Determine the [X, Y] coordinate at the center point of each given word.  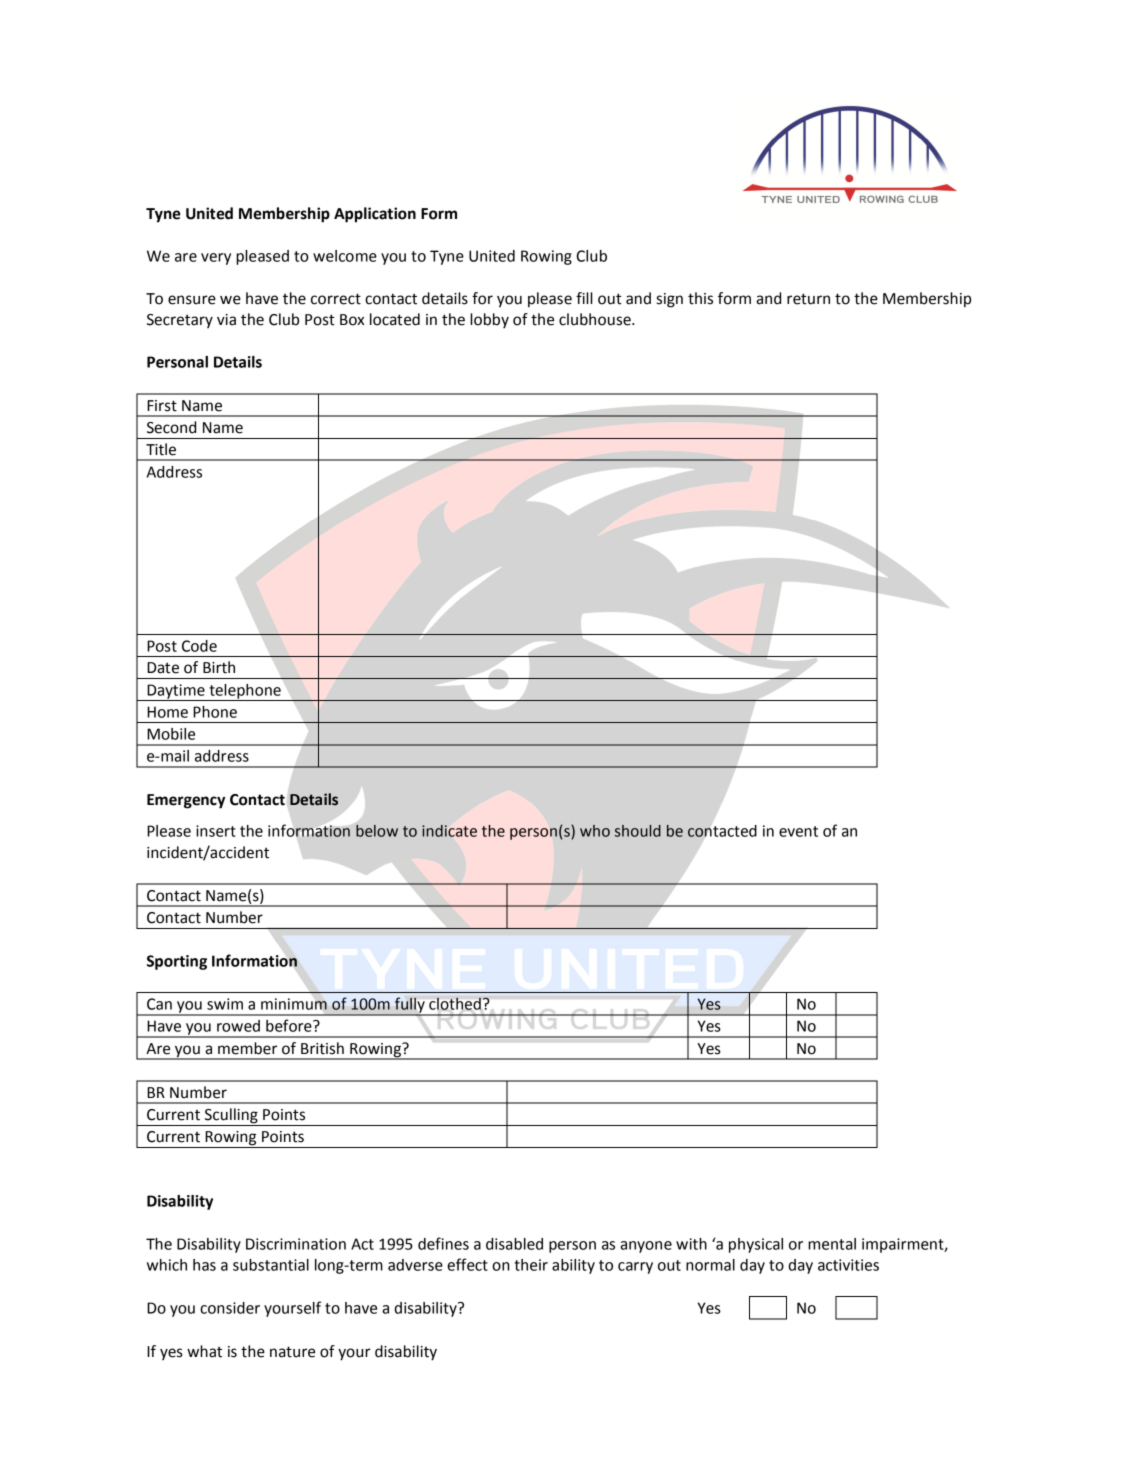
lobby [489, 320]
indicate [449, 831]
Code [199, 646]
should [638, 831]
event [798, 831]
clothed [455, 1004]
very [216, 259]
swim [225, 1004]
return [808, 299]
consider [230, 1308]
